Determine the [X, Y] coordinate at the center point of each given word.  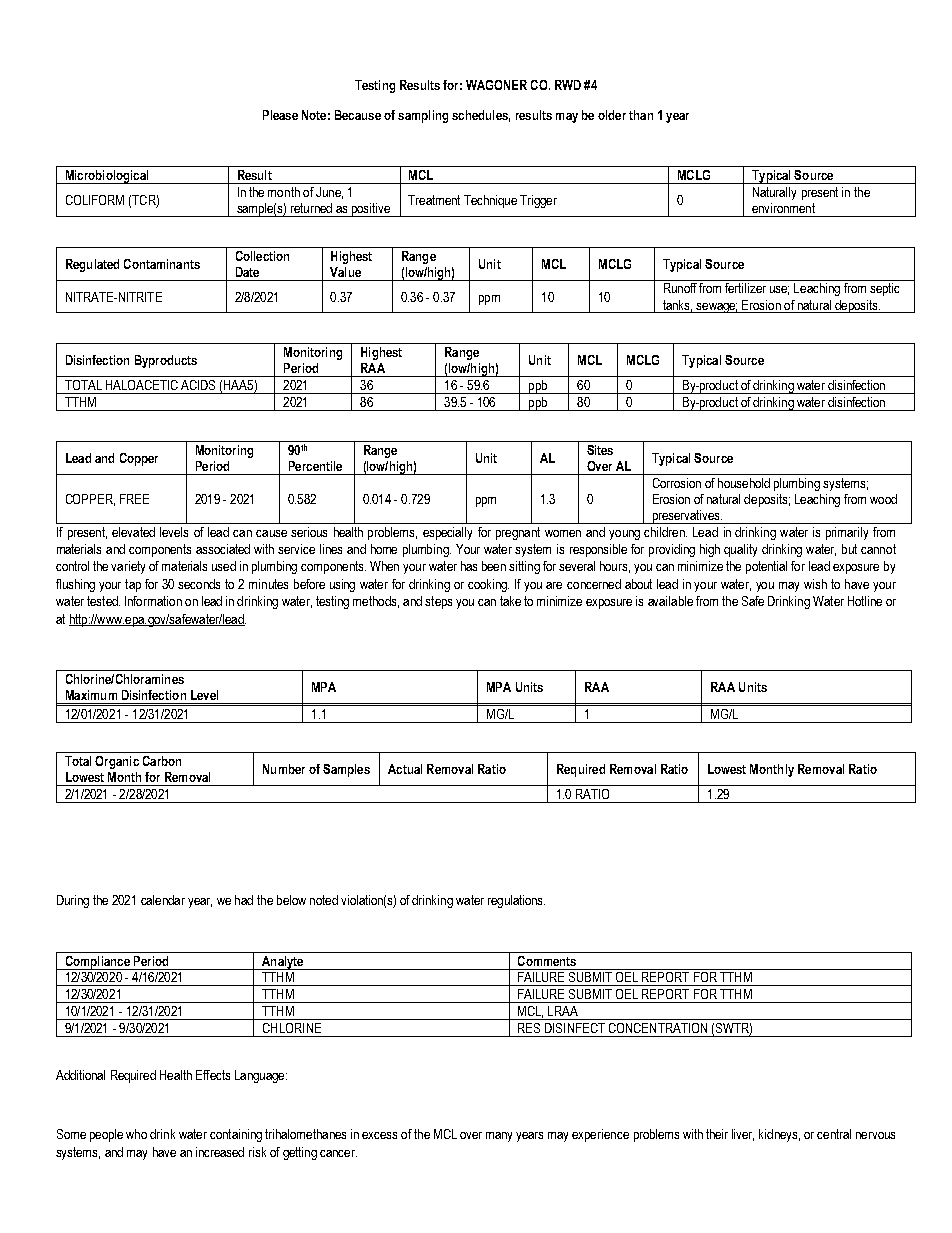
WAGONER [496, 85]
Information [153, 601]
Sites [600, 450]
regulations [516, 901]
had [244, 900]
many [499, 1137]
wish [815, 584]
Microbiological [107, 177]
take [510, 601]
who [136, 1134]
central [834, 1134]
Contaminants [162, 264]
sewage [716, 308]
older [612, 115]
